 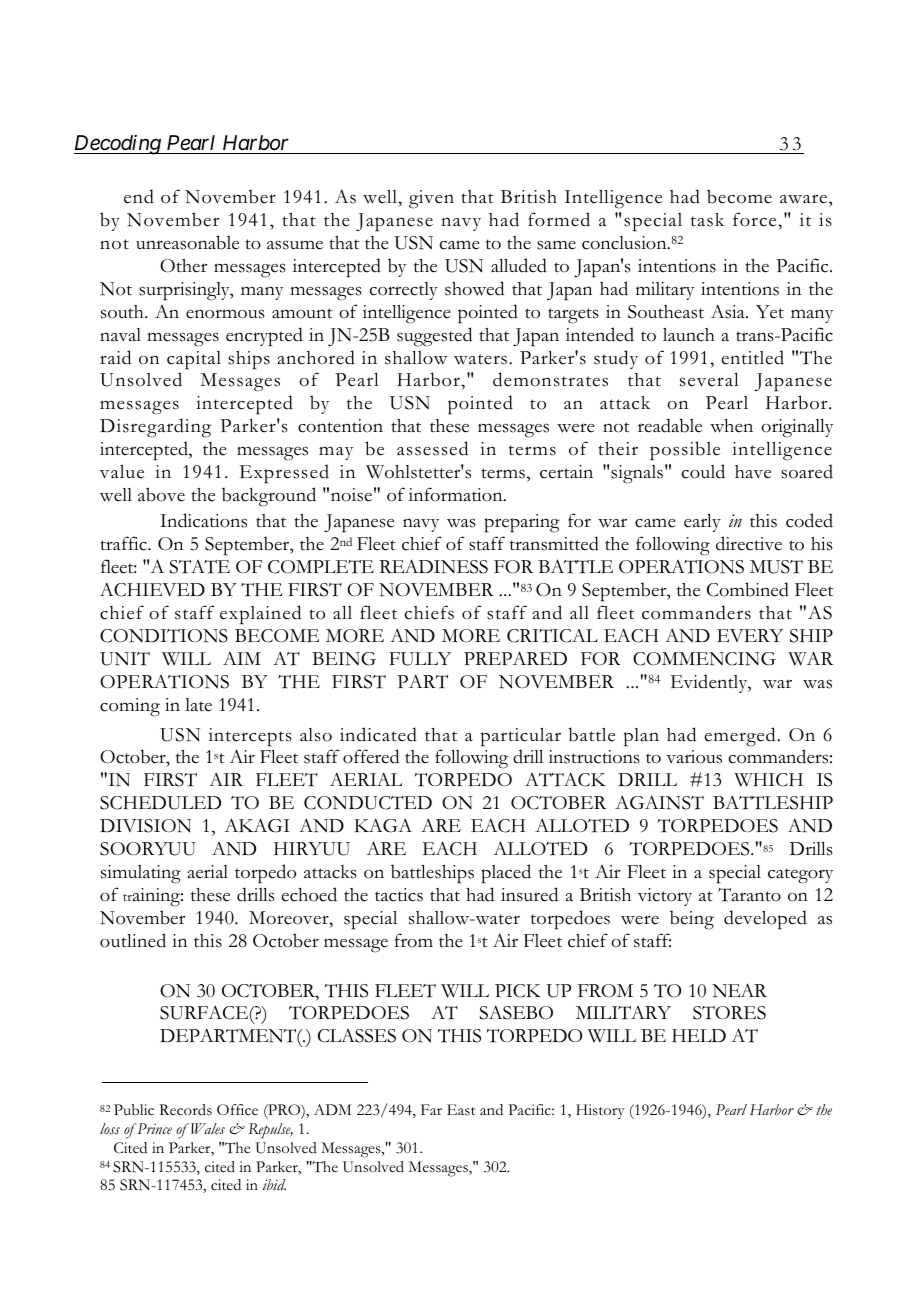 I want to click on given, so click(x=431, y=199).
